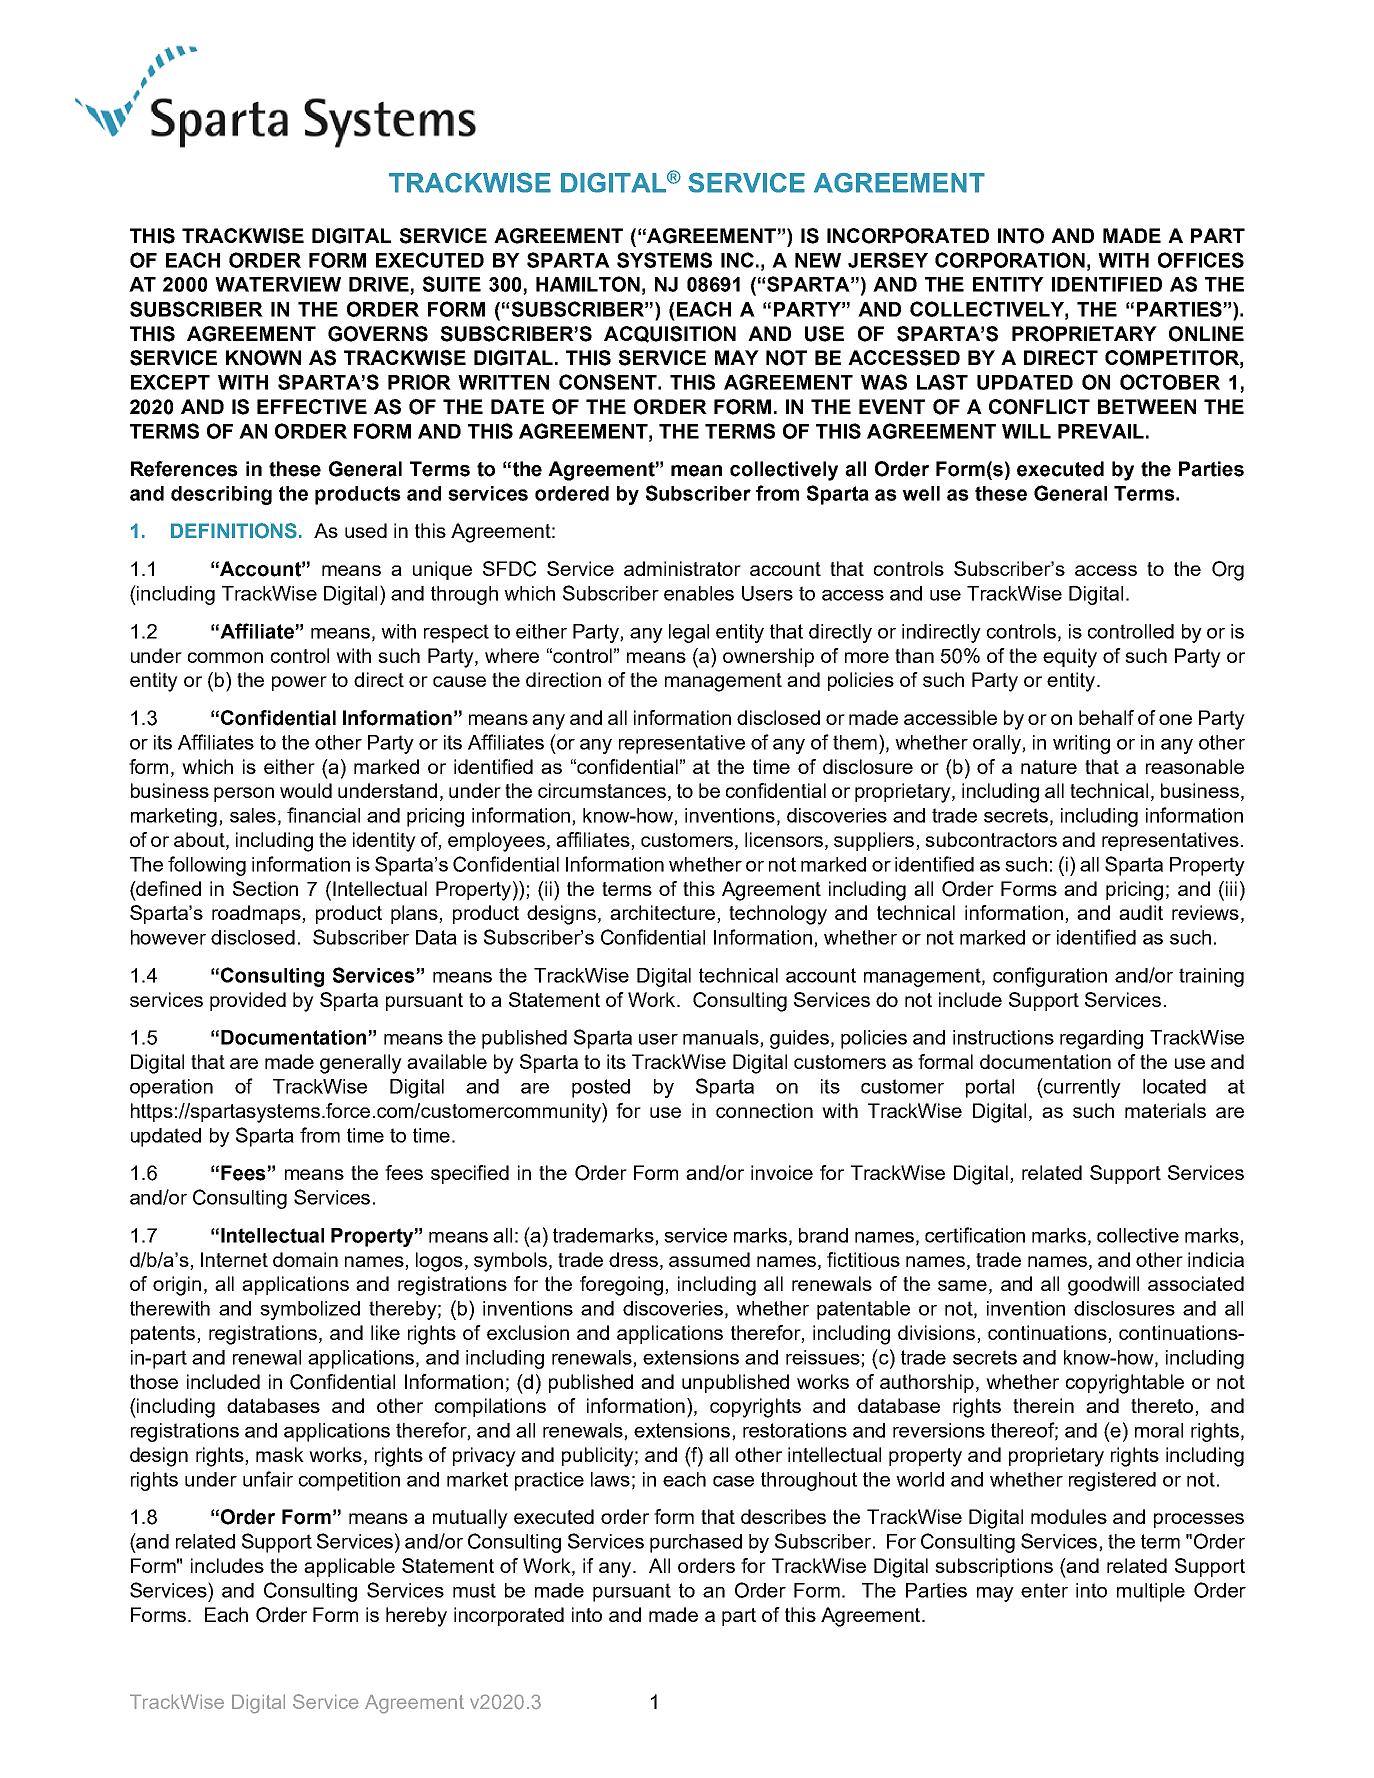 The height and width of the screenshot is (1778, 1374). What do you see at coordinates (171, 1088) in the screenshot?
I see `operation` at bounding box center [171, 1088].
